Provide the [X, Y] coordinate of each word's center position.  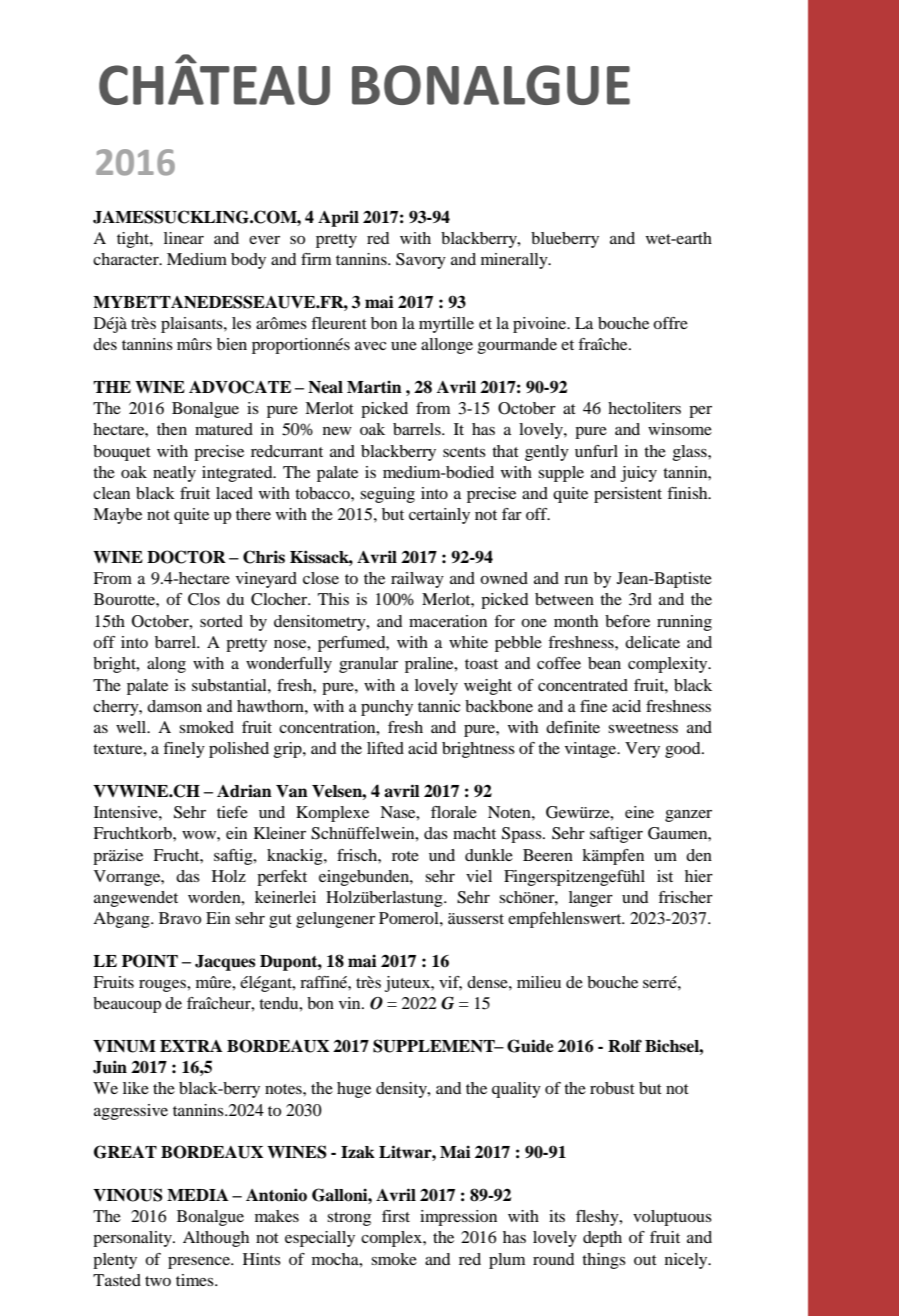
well [132, 727]
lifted [385, 748]
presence [200, 1263]
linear [184, 238]
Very [642, 750]
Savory [421, 261]
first [396, 1216]
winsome [680, 429]
